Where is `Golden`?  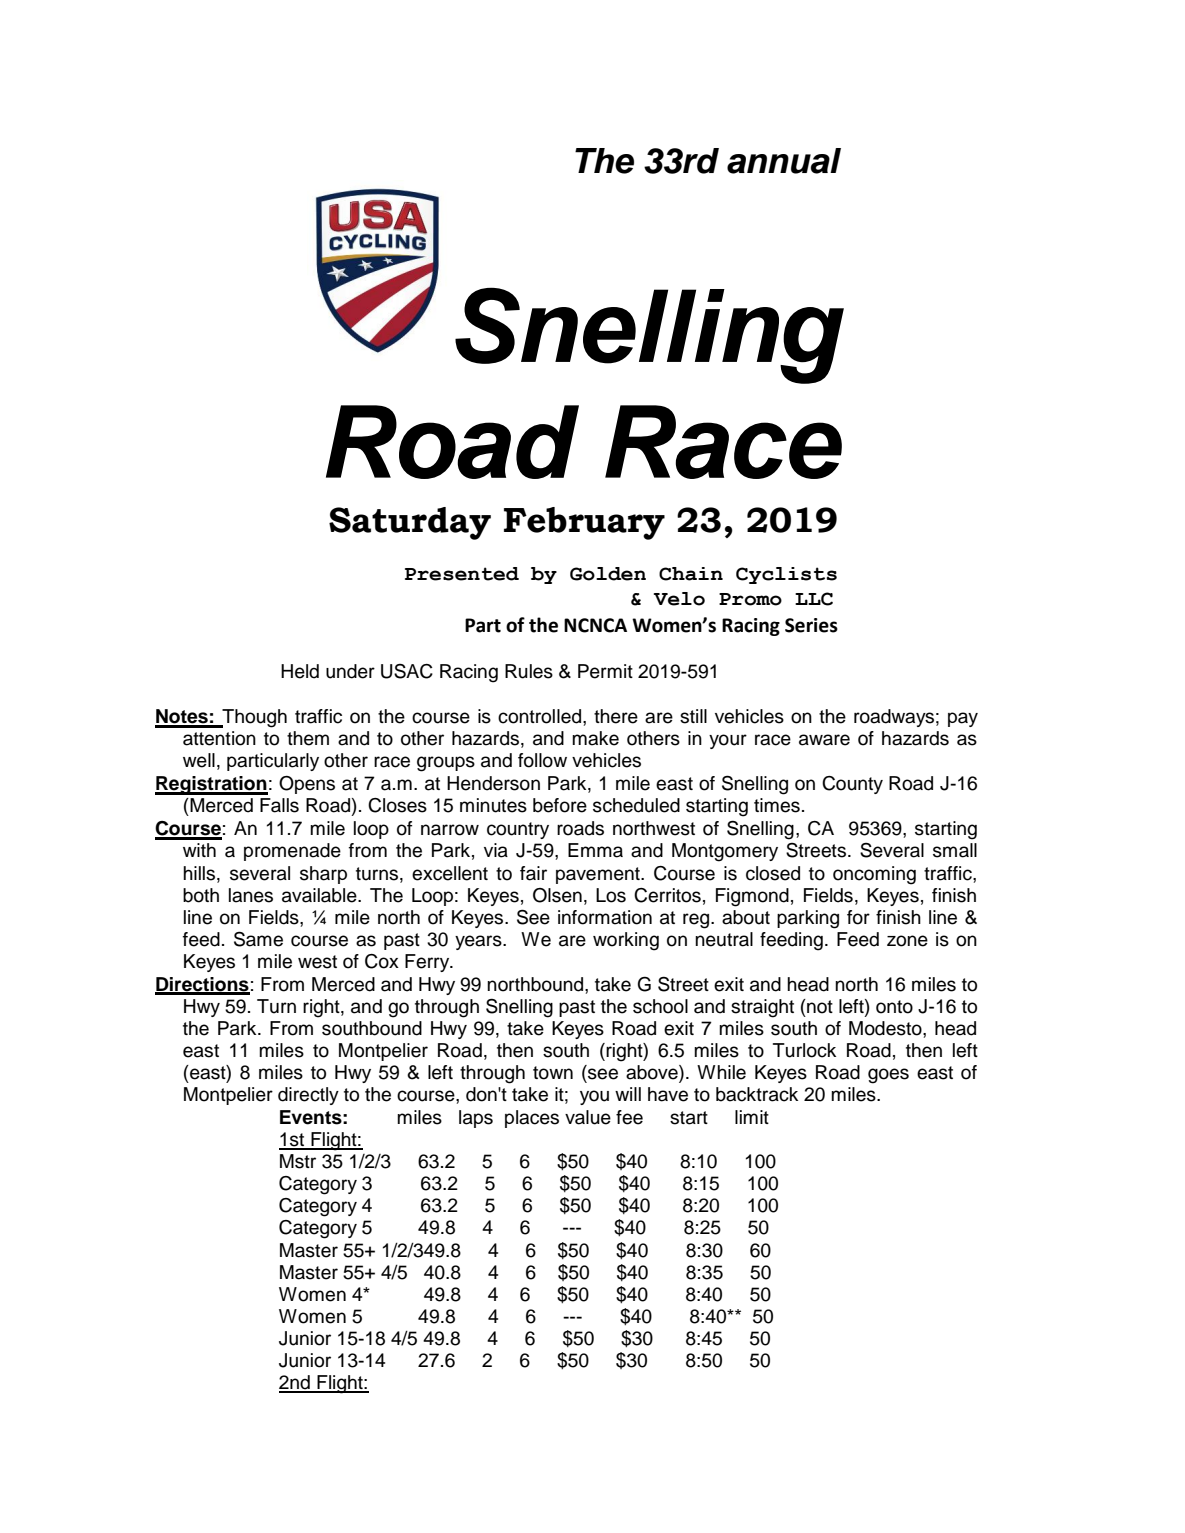 Golden is located at coordinates (608, 574).
